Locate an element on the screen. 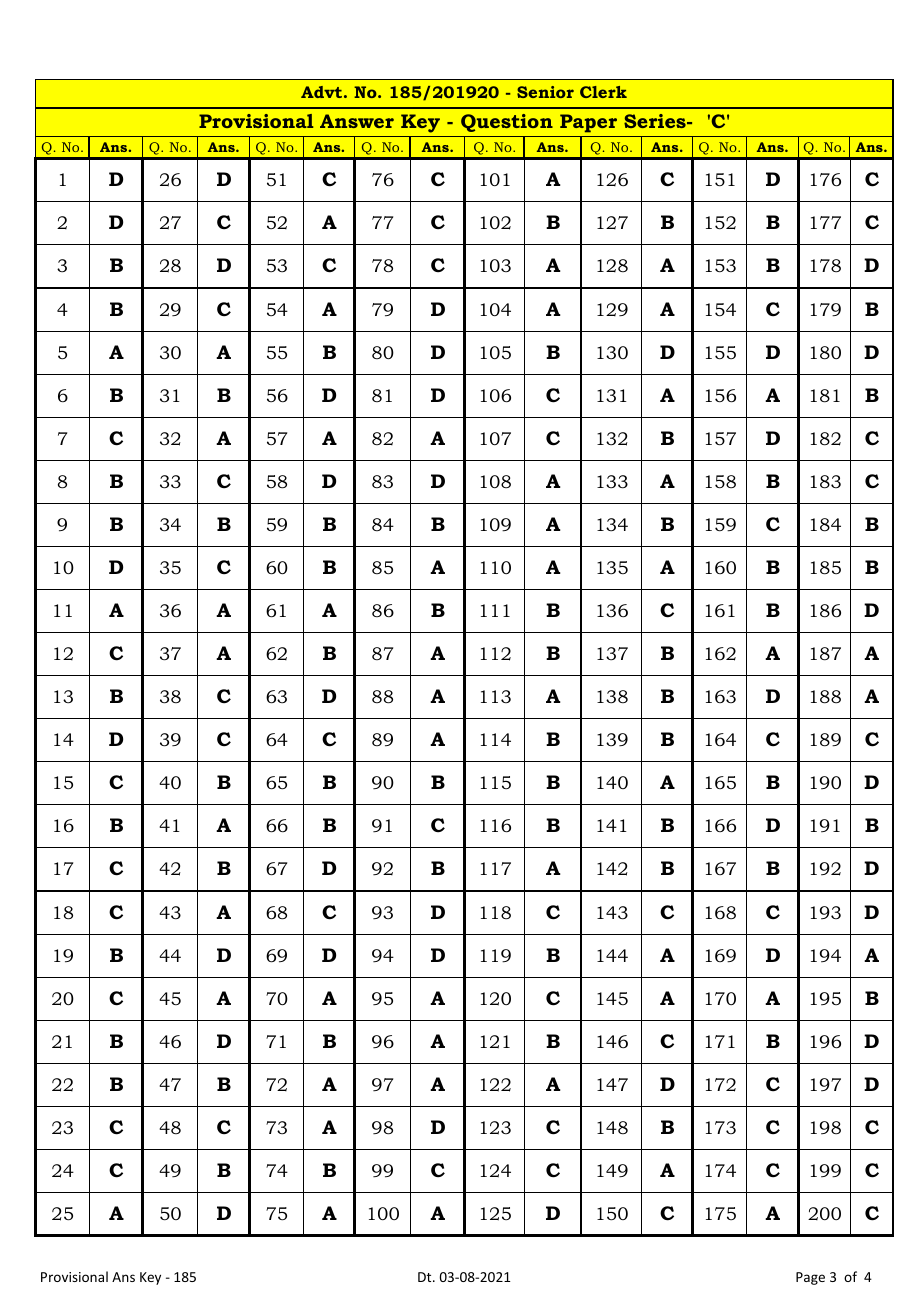  Paper is located at coordinates (588, 123).
